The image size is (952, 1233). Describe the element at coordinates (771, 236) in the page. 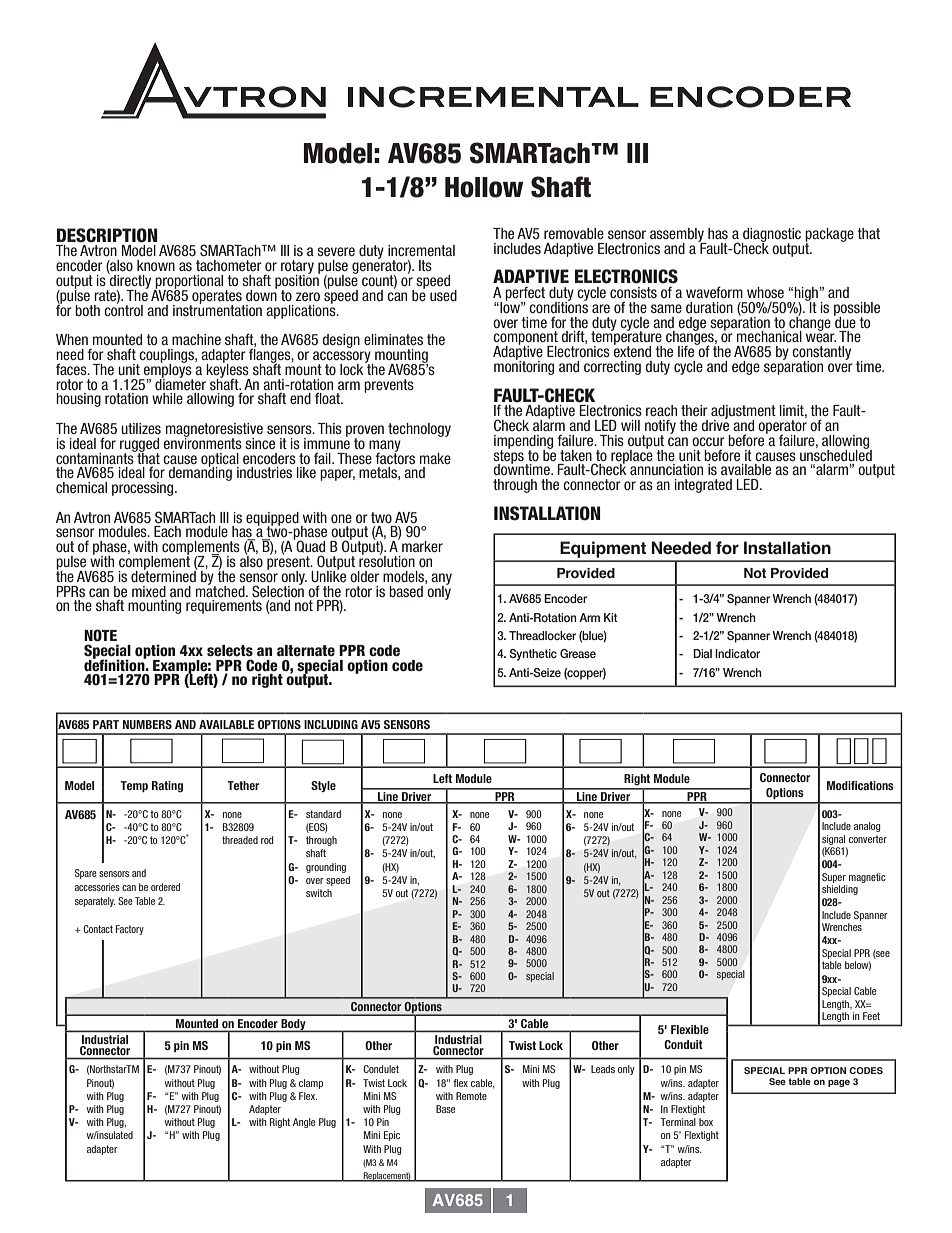

I see `diagnostic` at that location.
